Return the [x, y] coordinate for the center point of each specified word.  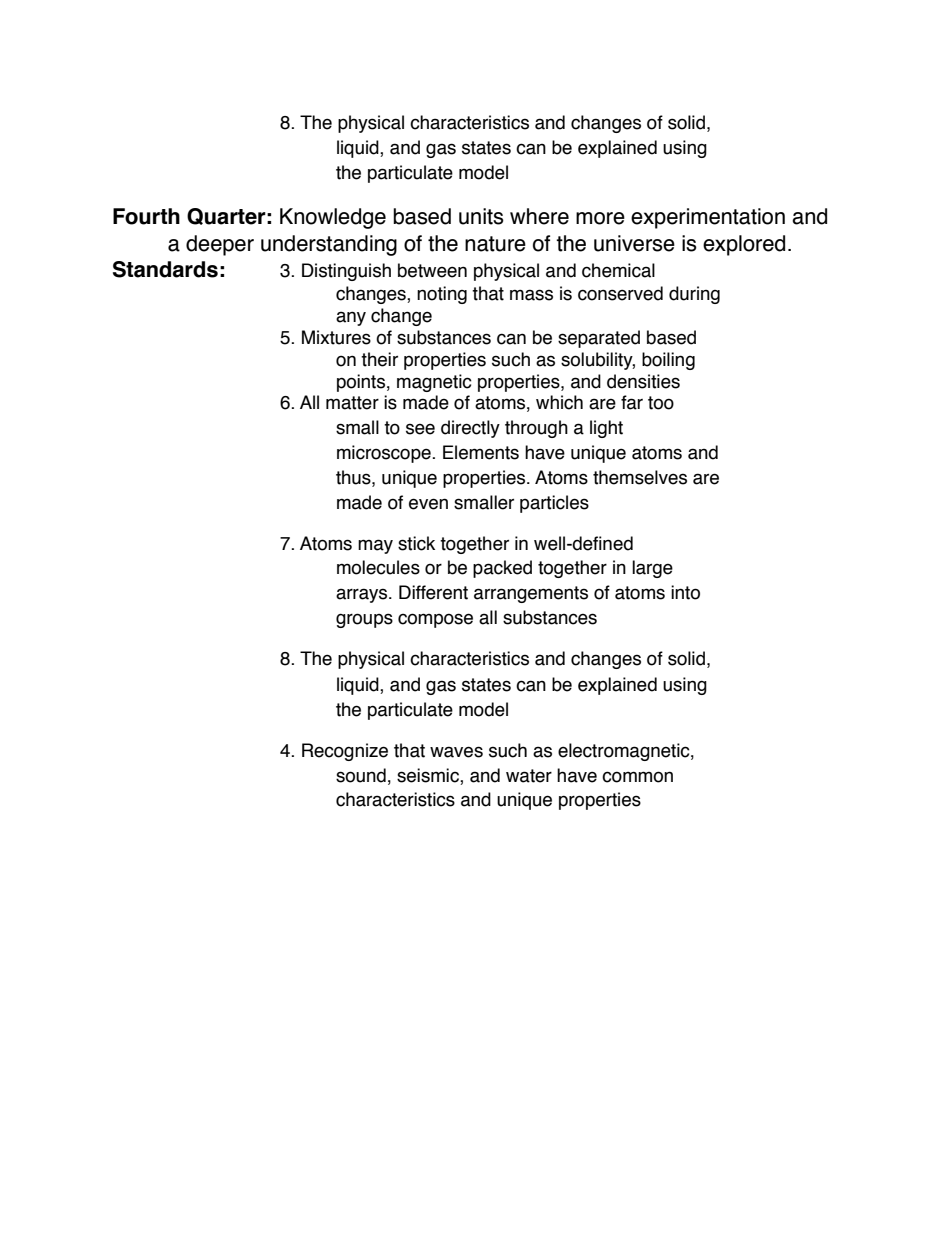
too [661, 403]
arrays [363, 595]
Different [433, 592]
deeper [220, 245]
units [481, 216]
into [685, 592]
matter [352, 403]
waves [456, 752]
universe [634, 243]
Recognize [345, 752]
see [420, 429]
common [637, 777]
